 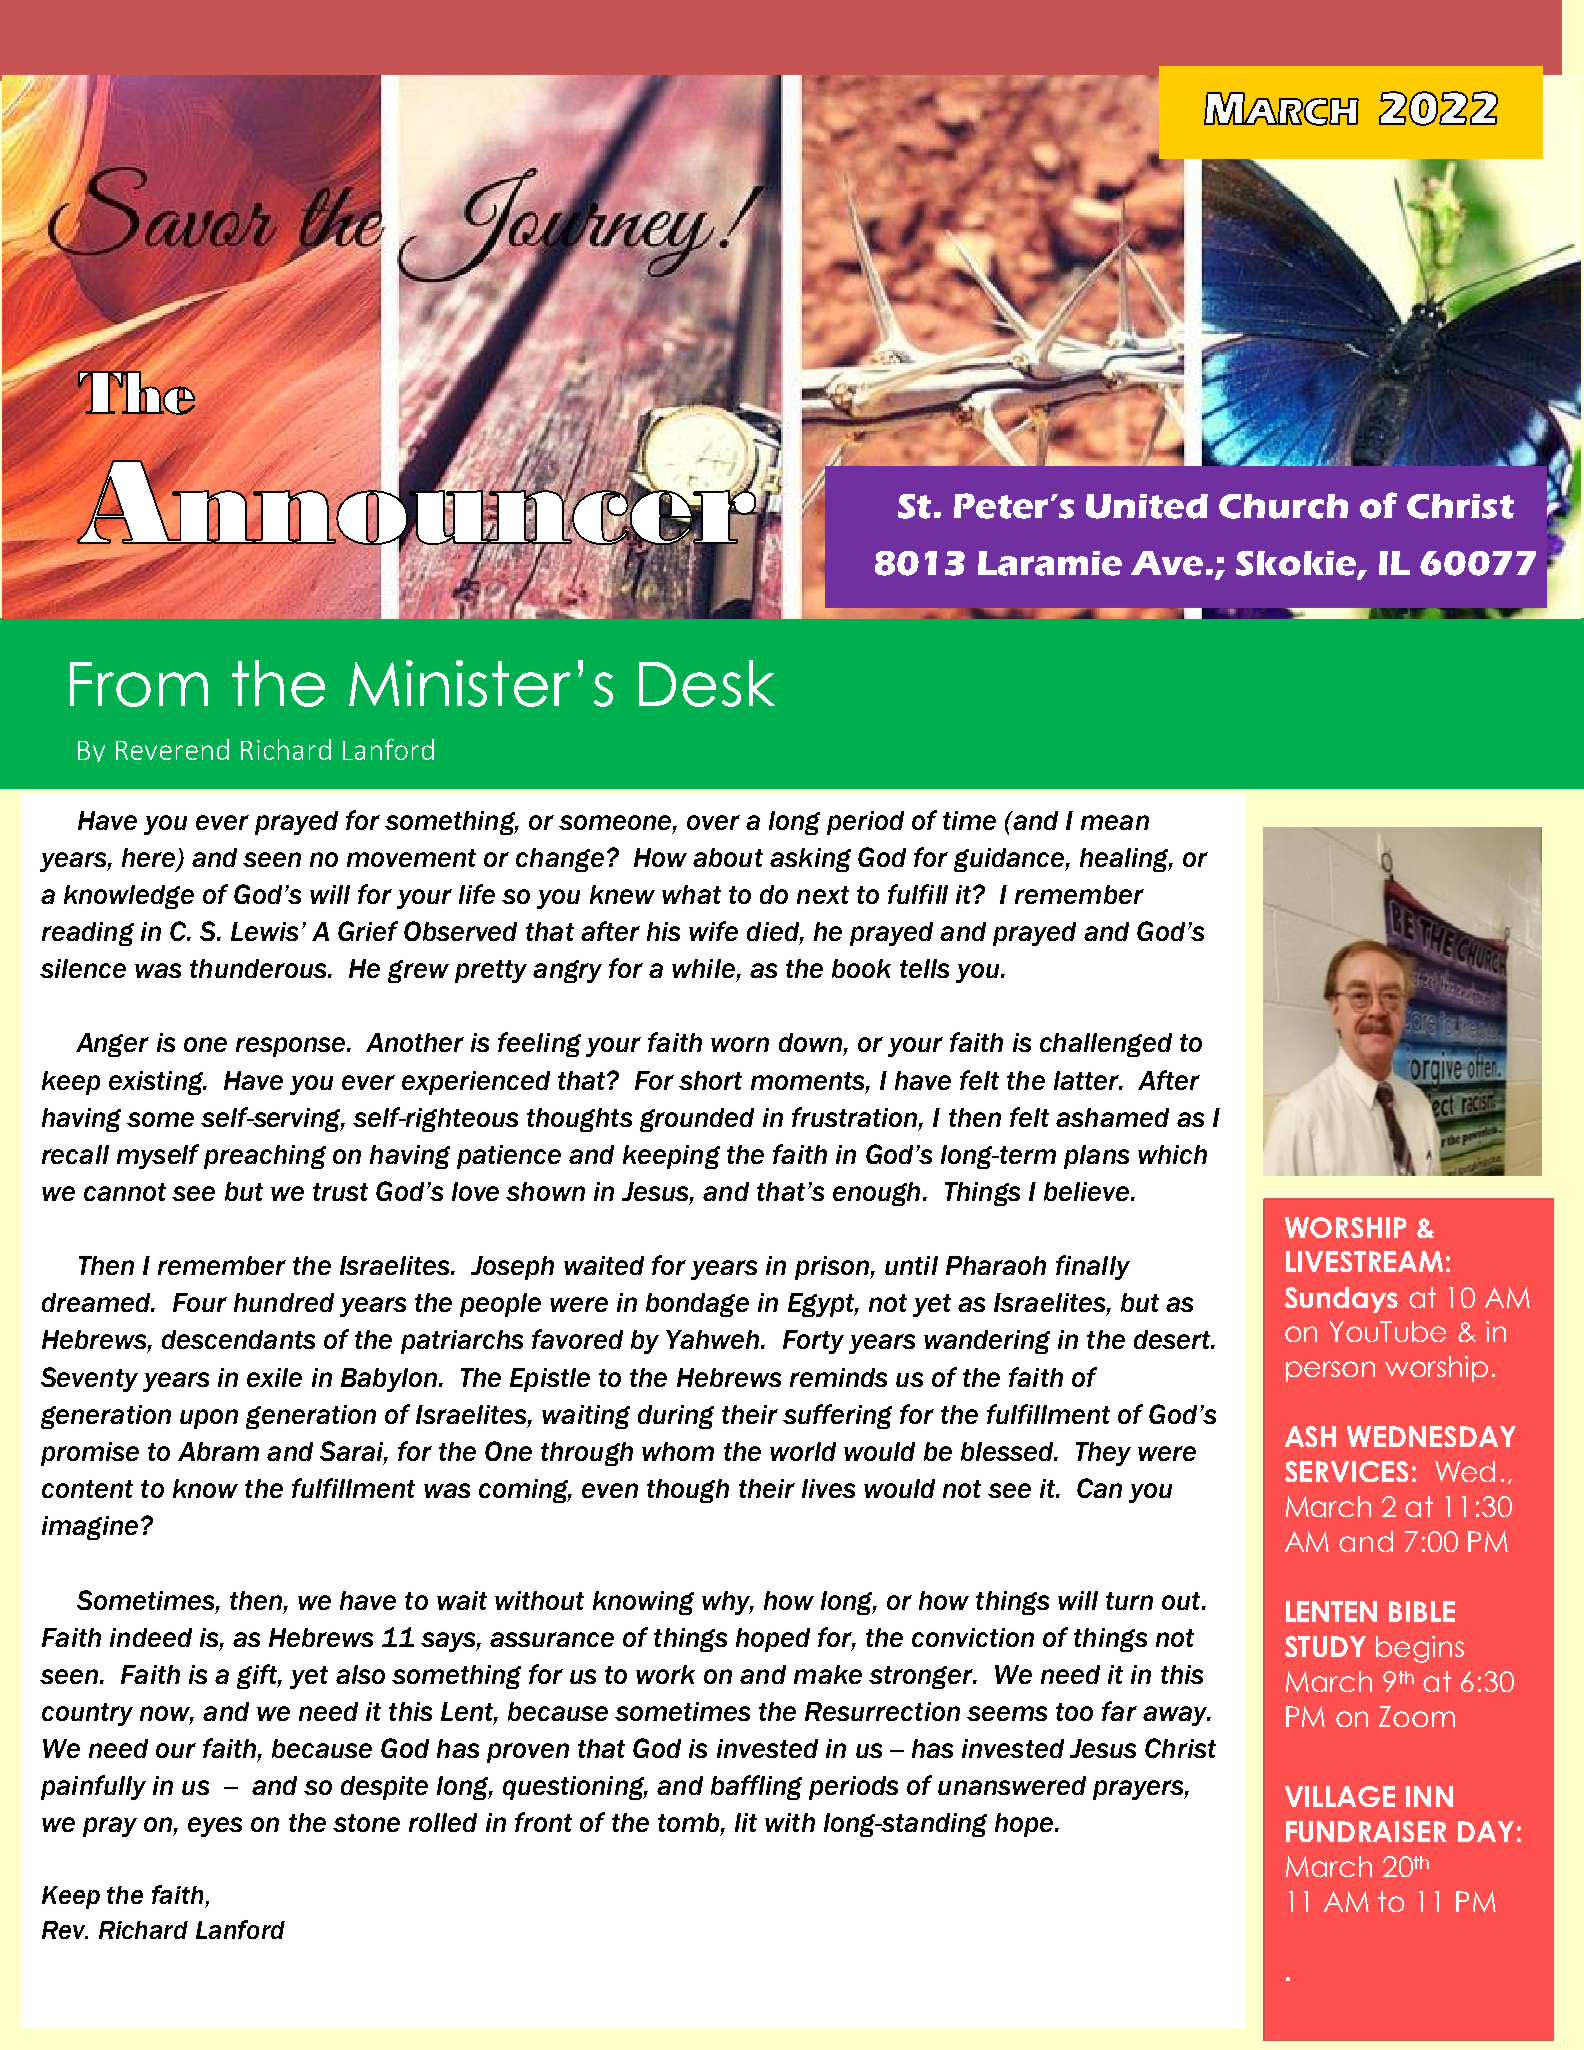 What do you see at coordinates (707, 683) in the screenshot?
I see `Desk` at bounding box center [707, 683].
